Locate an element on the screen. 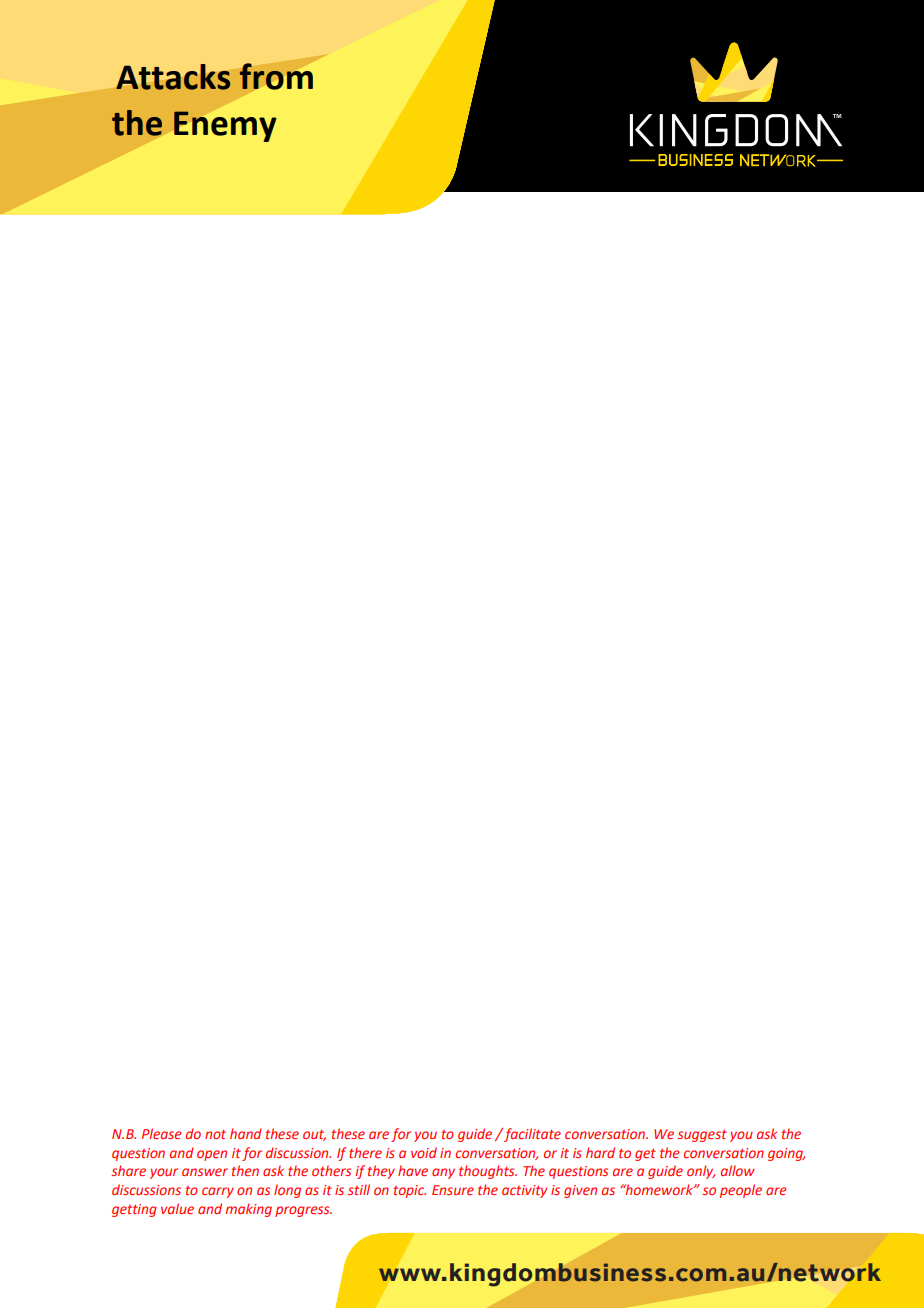  Attacks is located at coordinates (173, 77).
